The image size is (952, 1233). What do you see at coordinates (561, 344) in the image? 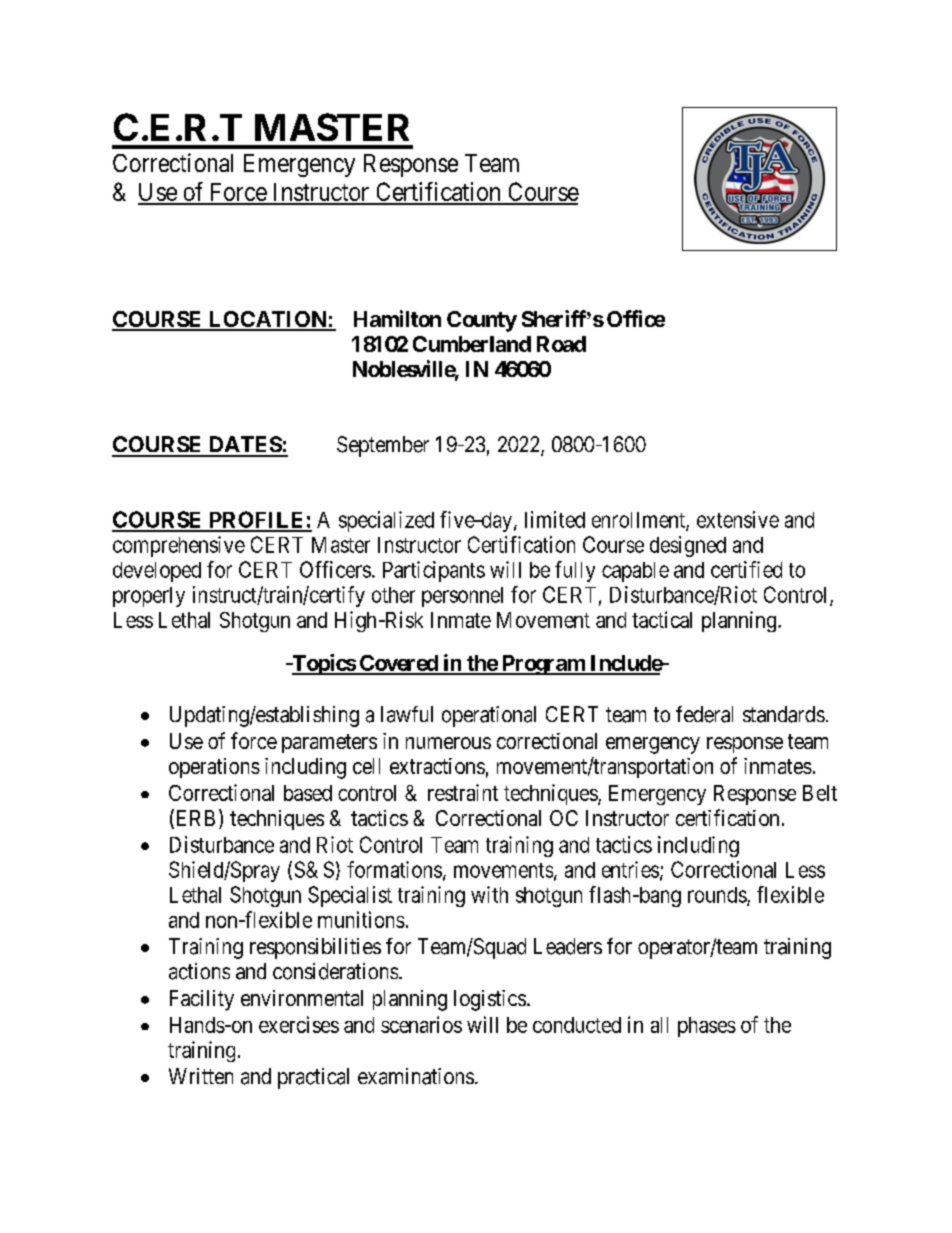
I see `Road` at bounding box center [561, 344].
